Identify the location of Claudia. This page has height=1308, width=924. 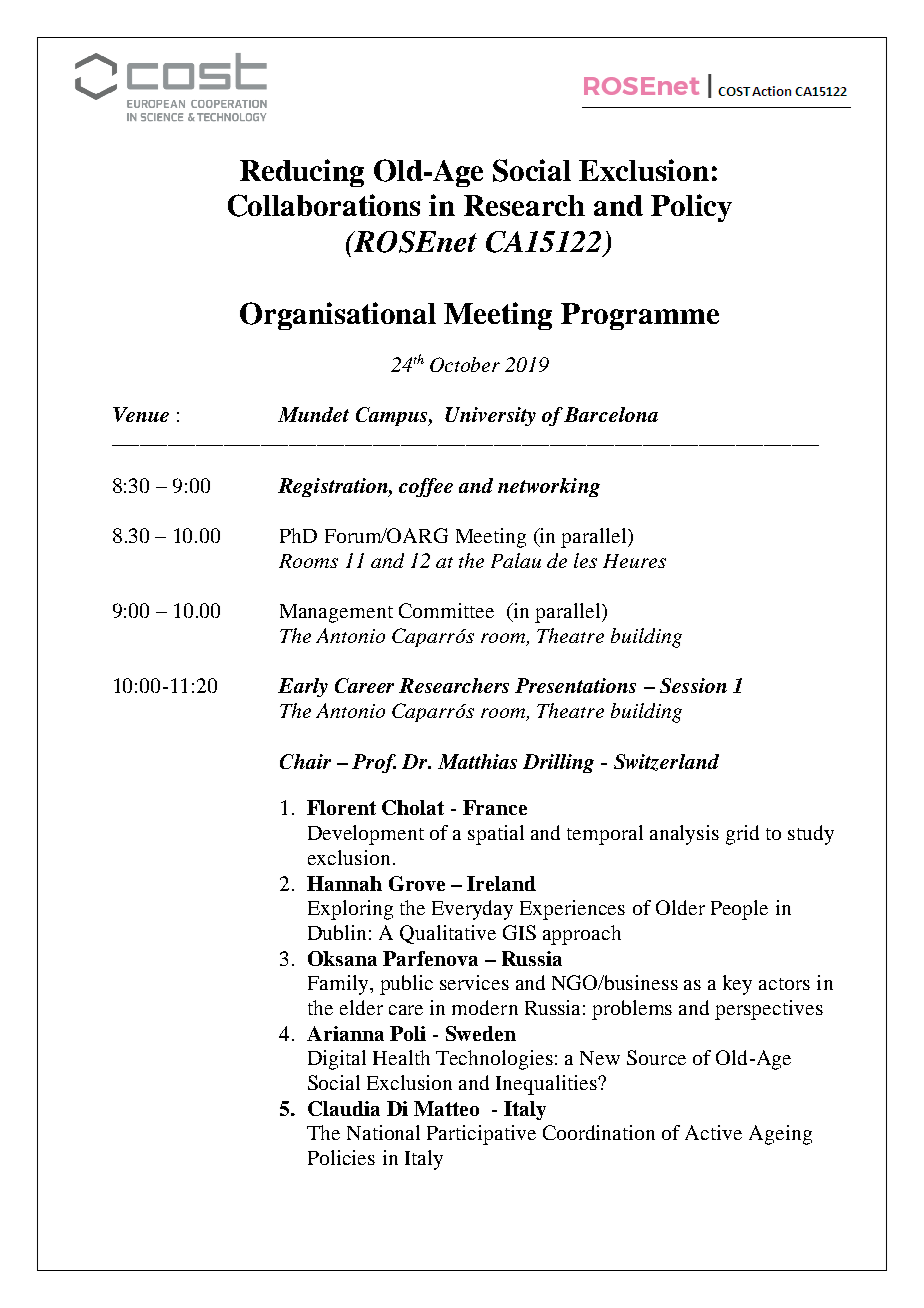
(344, 1108).
